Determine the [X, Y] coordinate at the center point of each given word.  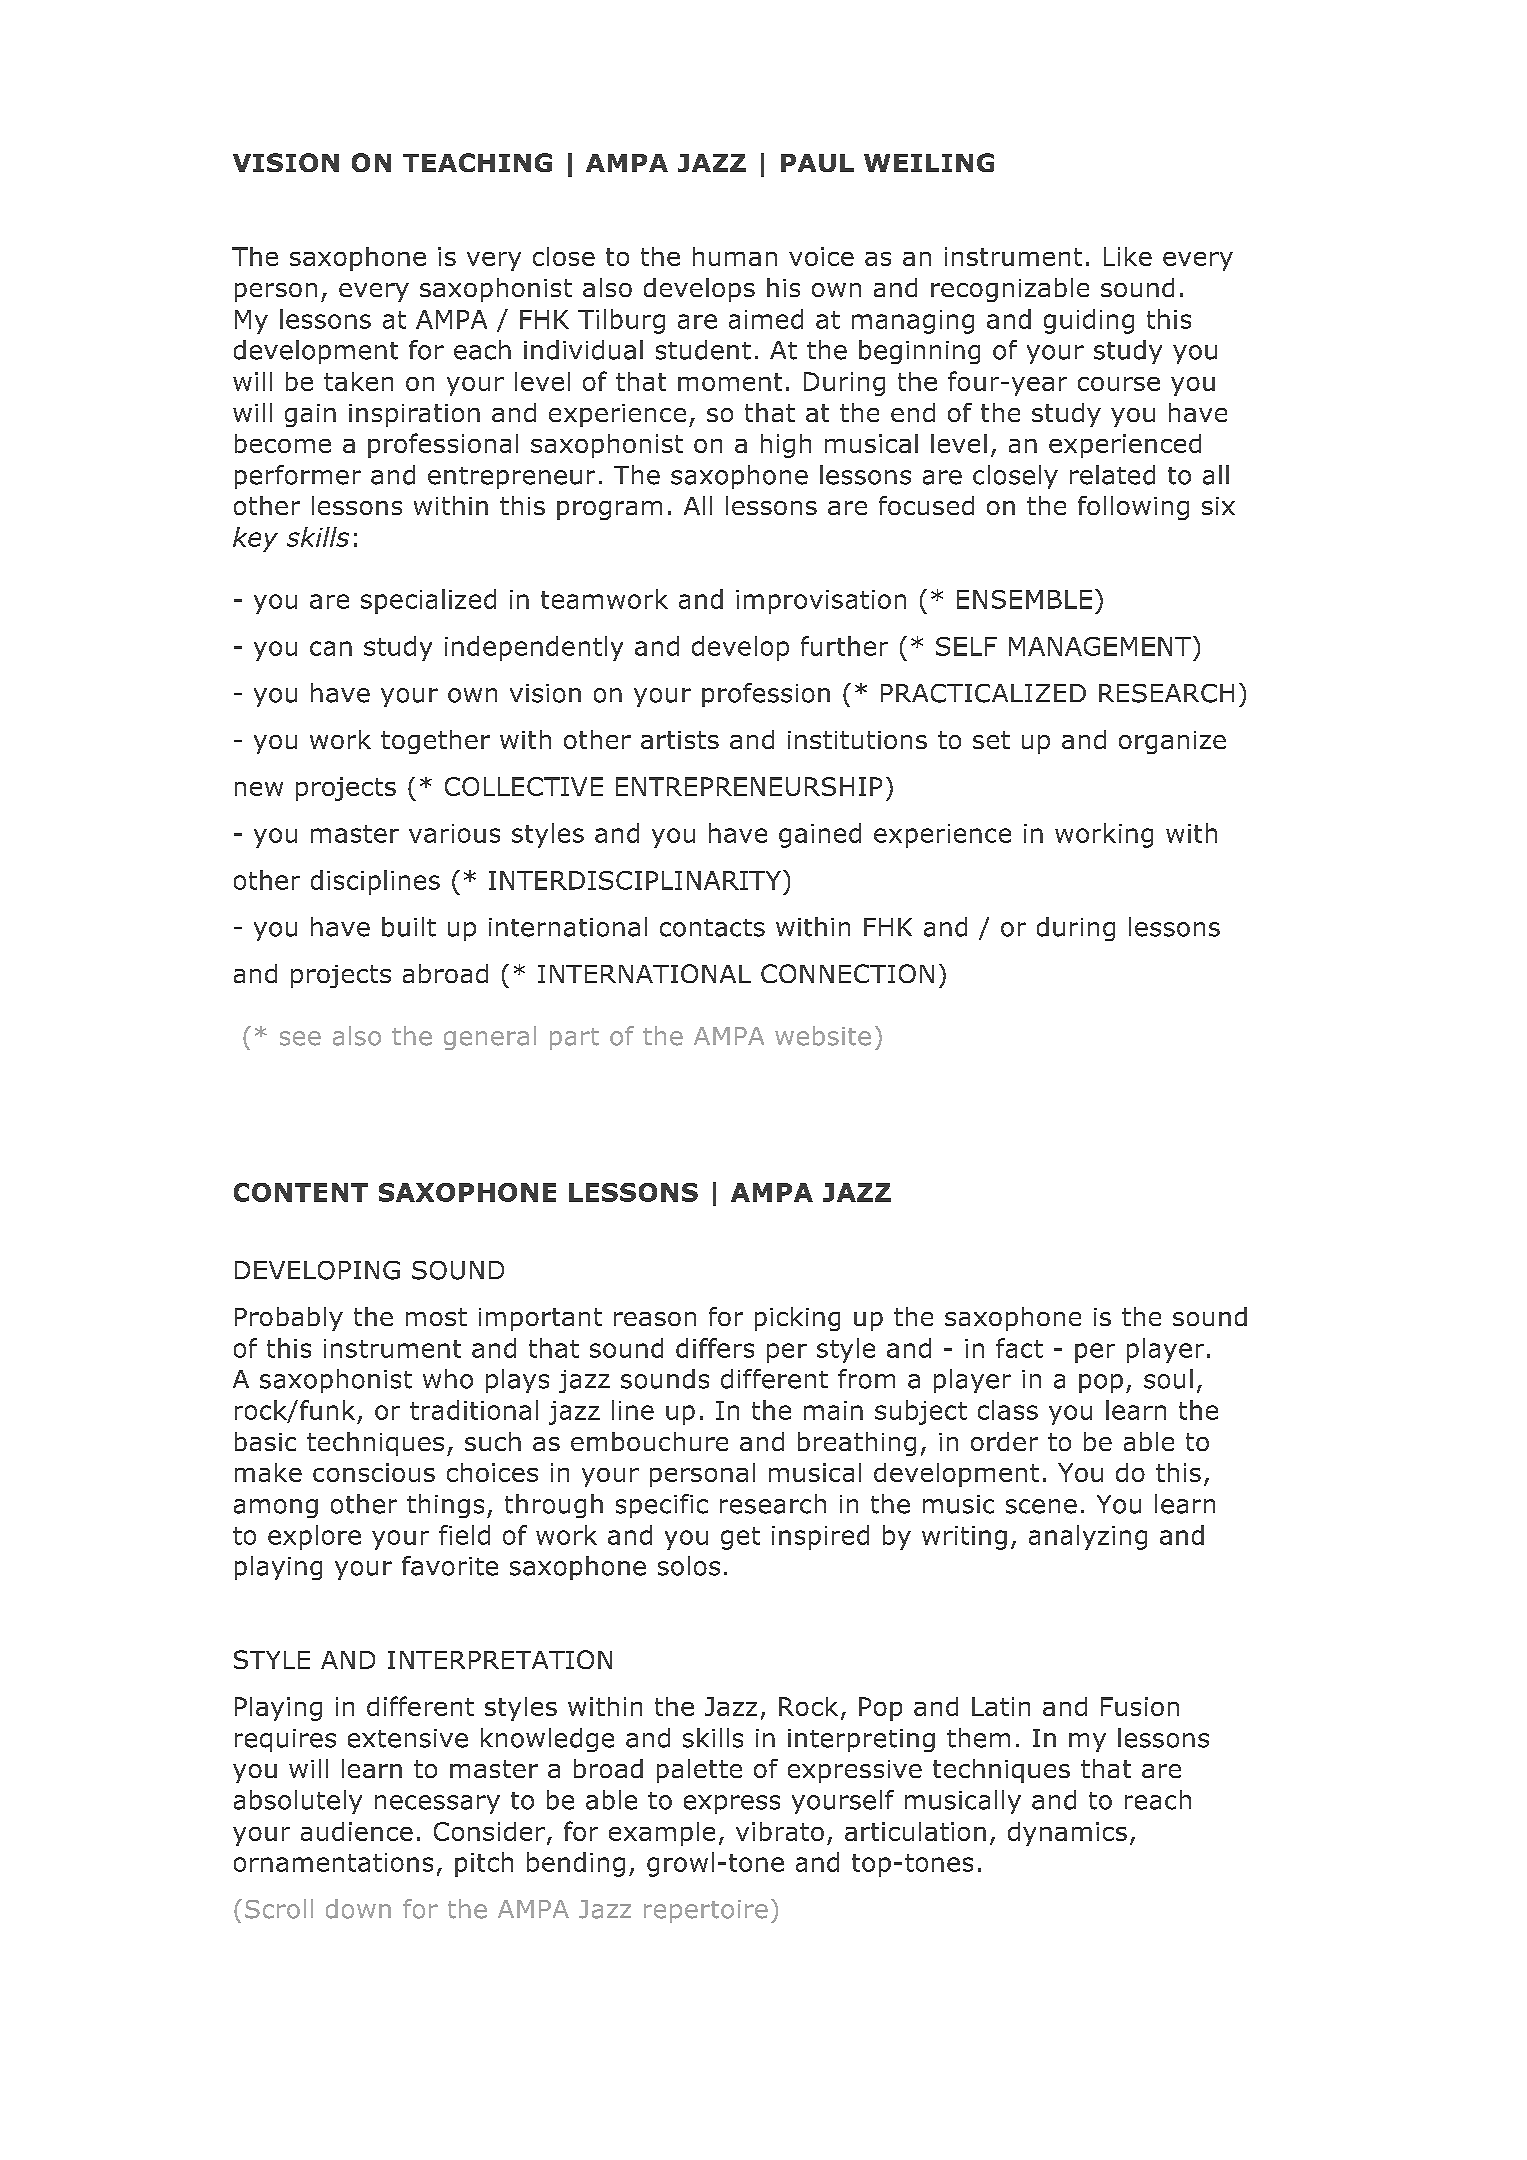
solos [689, 1566]
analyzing [1088, 1537]
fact [1019, 1348]
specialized [428, 601]
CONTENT [301, 1192]
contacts [712, 928]
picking [797, 1319]
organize [1172, 742]
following [1133, 508]
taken [358, 381]
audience [357, 1831]
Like [1128, 256]
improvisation [821, 602]
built [409, 927]
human [735, 256]
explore [314, 1537]
